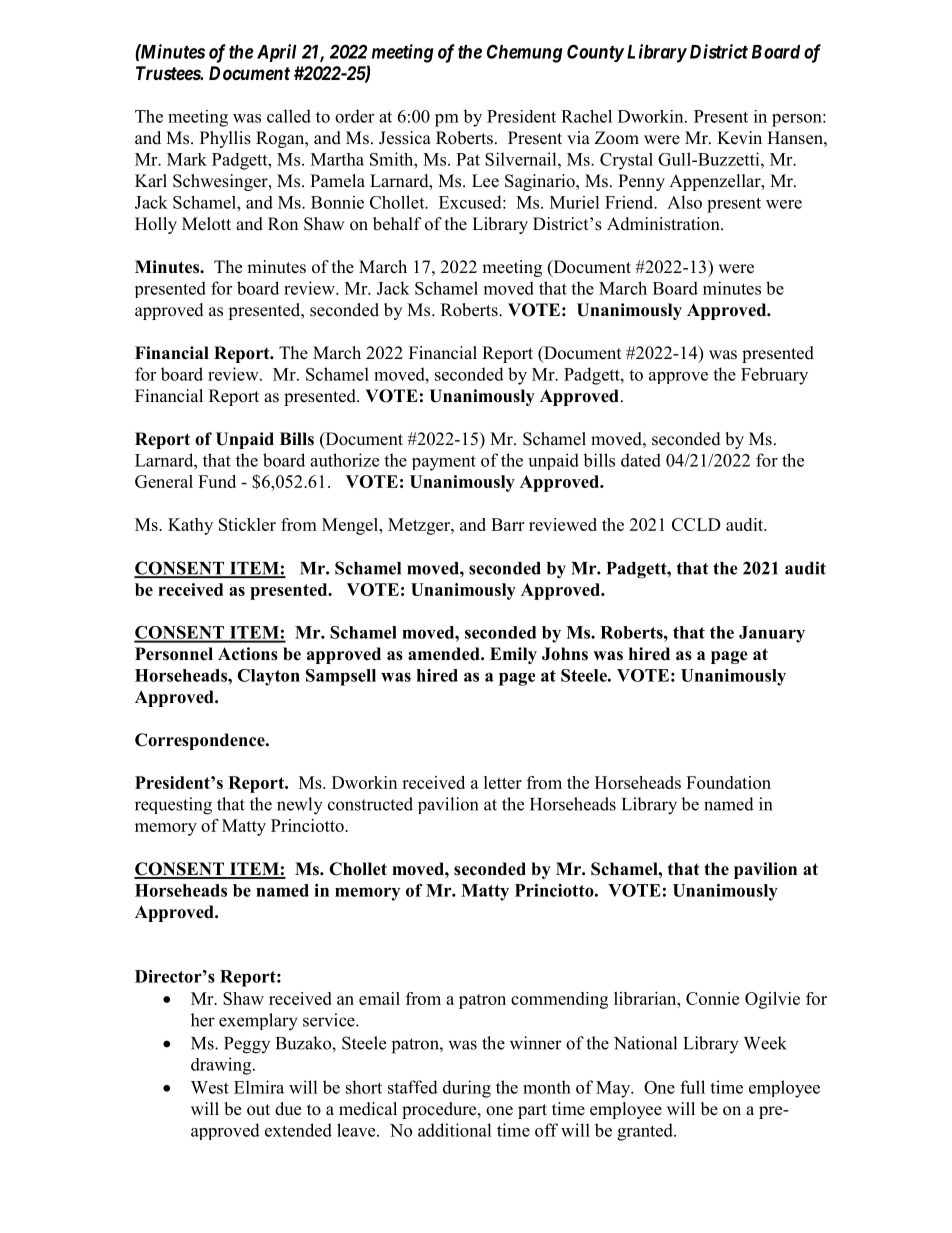 The height and width of the document is (1233, 952). What do you see at coordinates (444, 463) in the document?
I see `payment` at bounding box center [444, 463].
